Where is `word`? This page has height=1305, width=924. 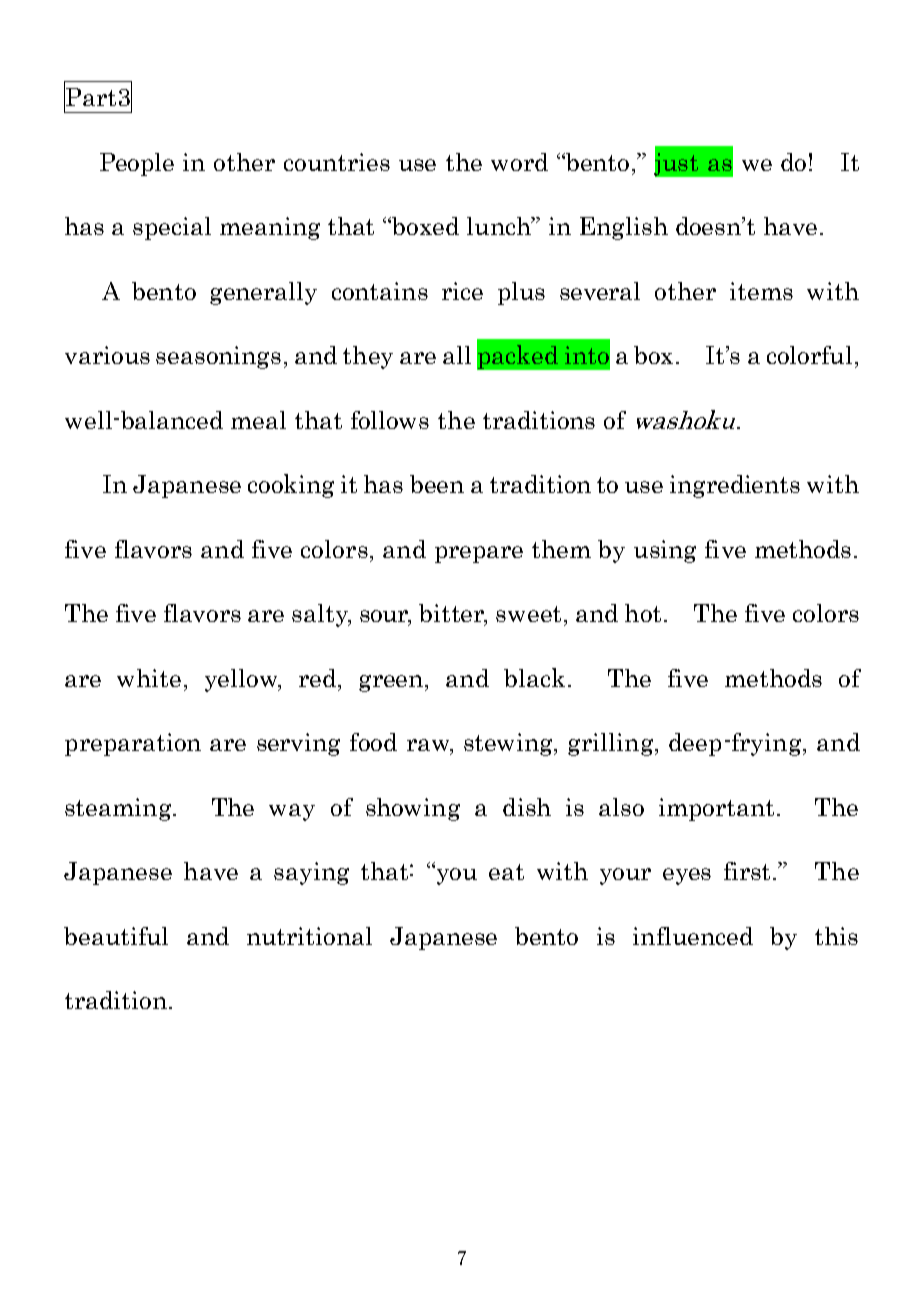
word is located at coordinates (519, 162).
